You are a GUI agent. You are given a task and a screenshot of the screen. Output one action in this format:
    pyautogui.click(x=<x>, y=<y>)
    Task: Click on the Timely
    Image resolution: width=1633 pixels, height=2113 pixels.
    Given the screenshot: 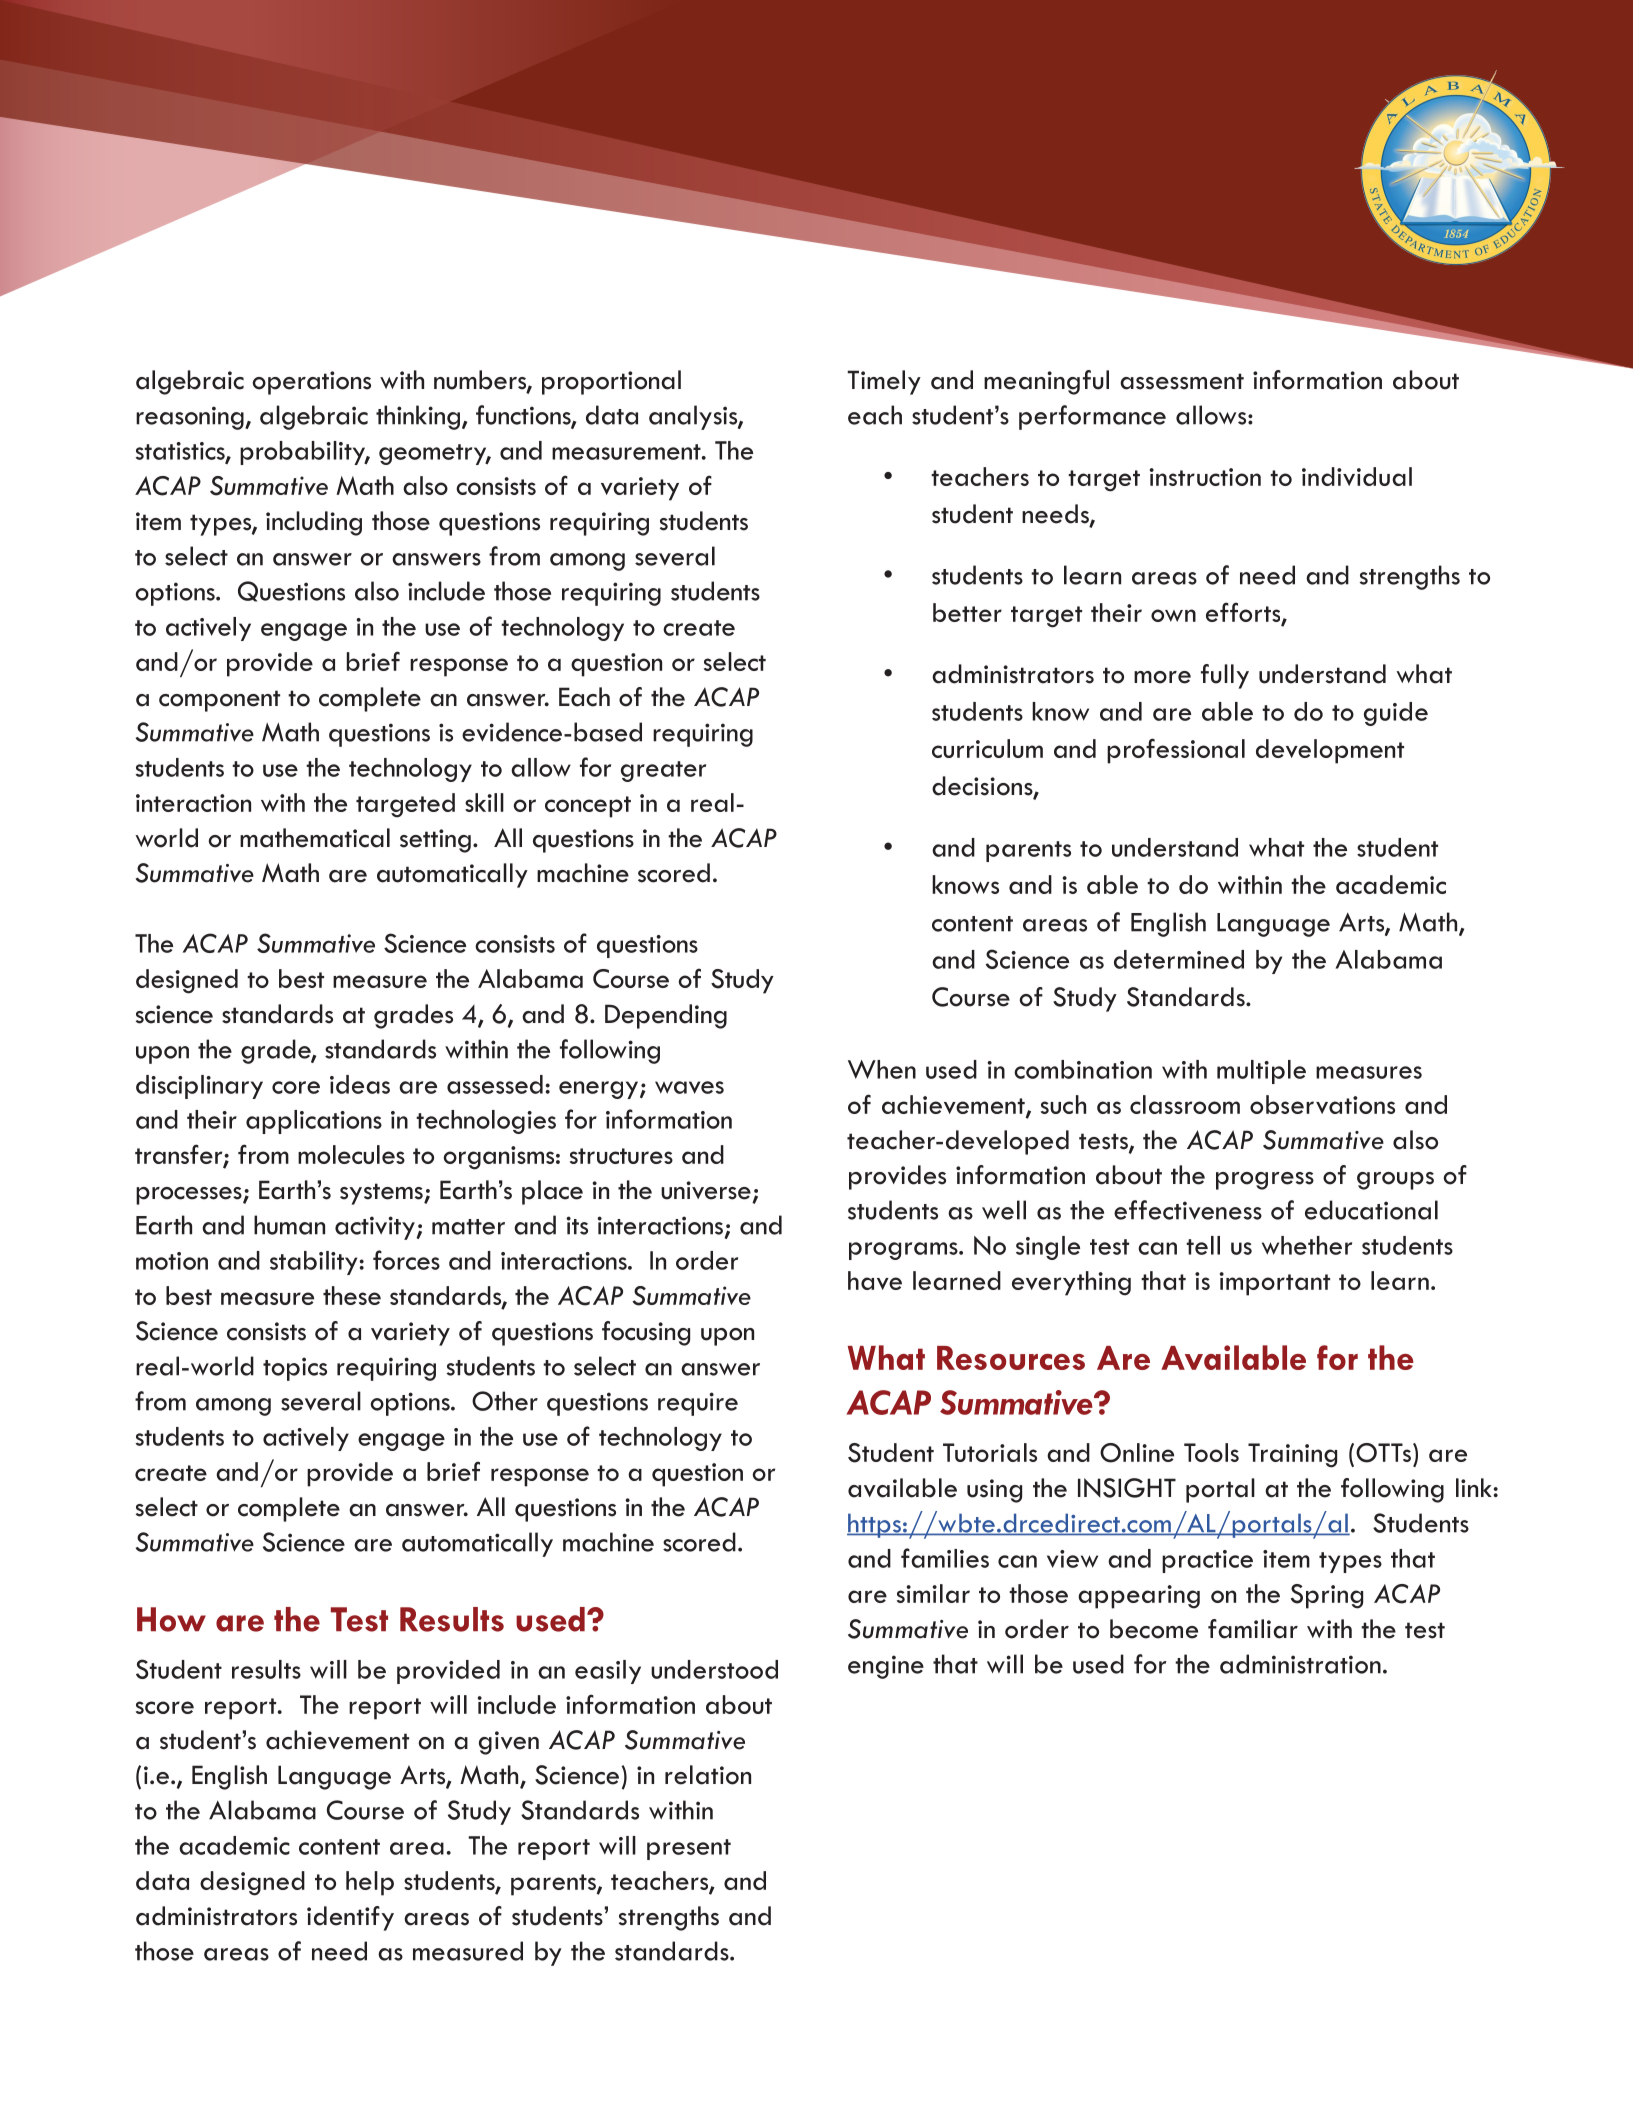 What is the action you would take?
    pyautogui.click(x=884, y=382)
